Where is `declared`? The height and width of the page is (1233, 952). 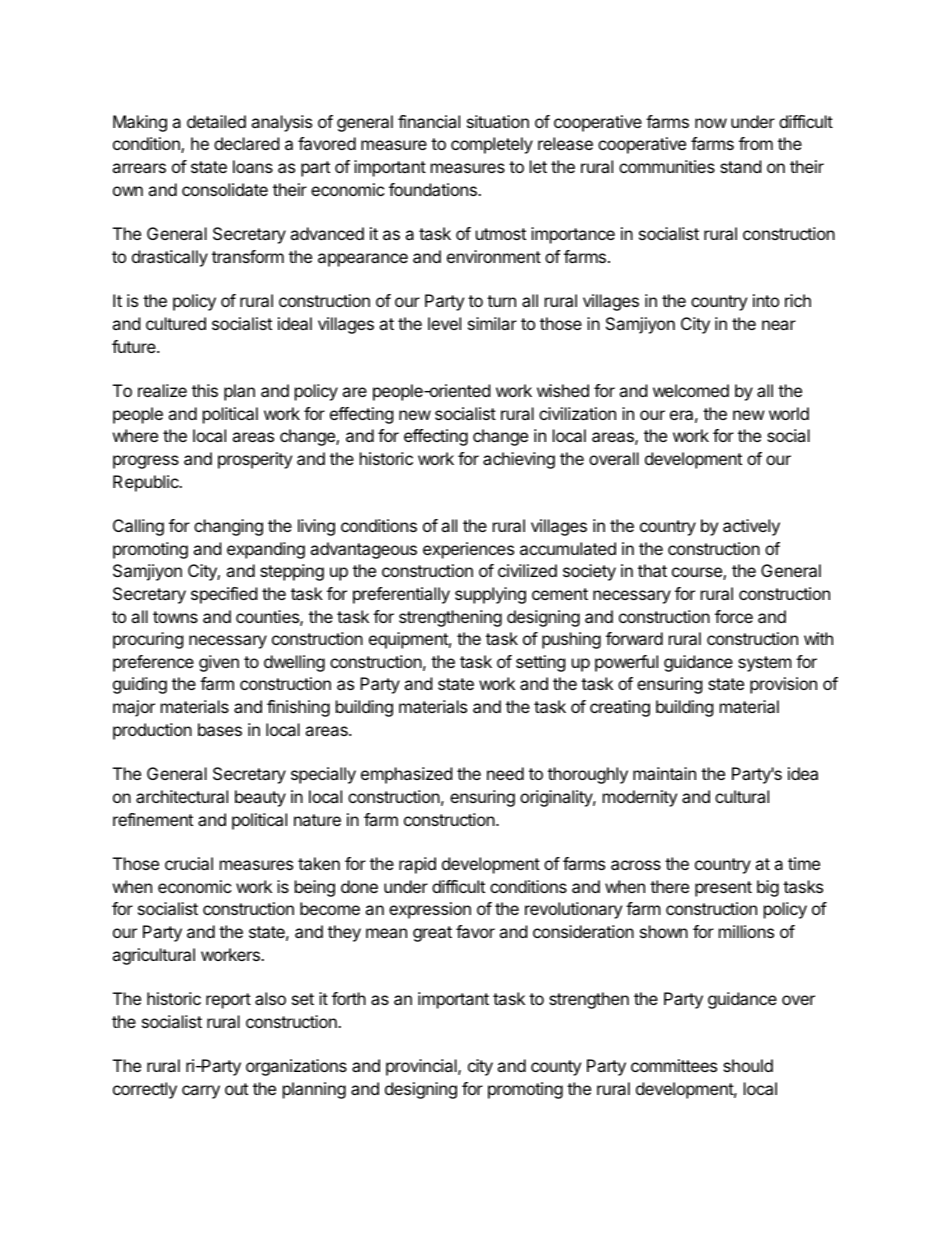
declared is located at coordinates (246, 143).
